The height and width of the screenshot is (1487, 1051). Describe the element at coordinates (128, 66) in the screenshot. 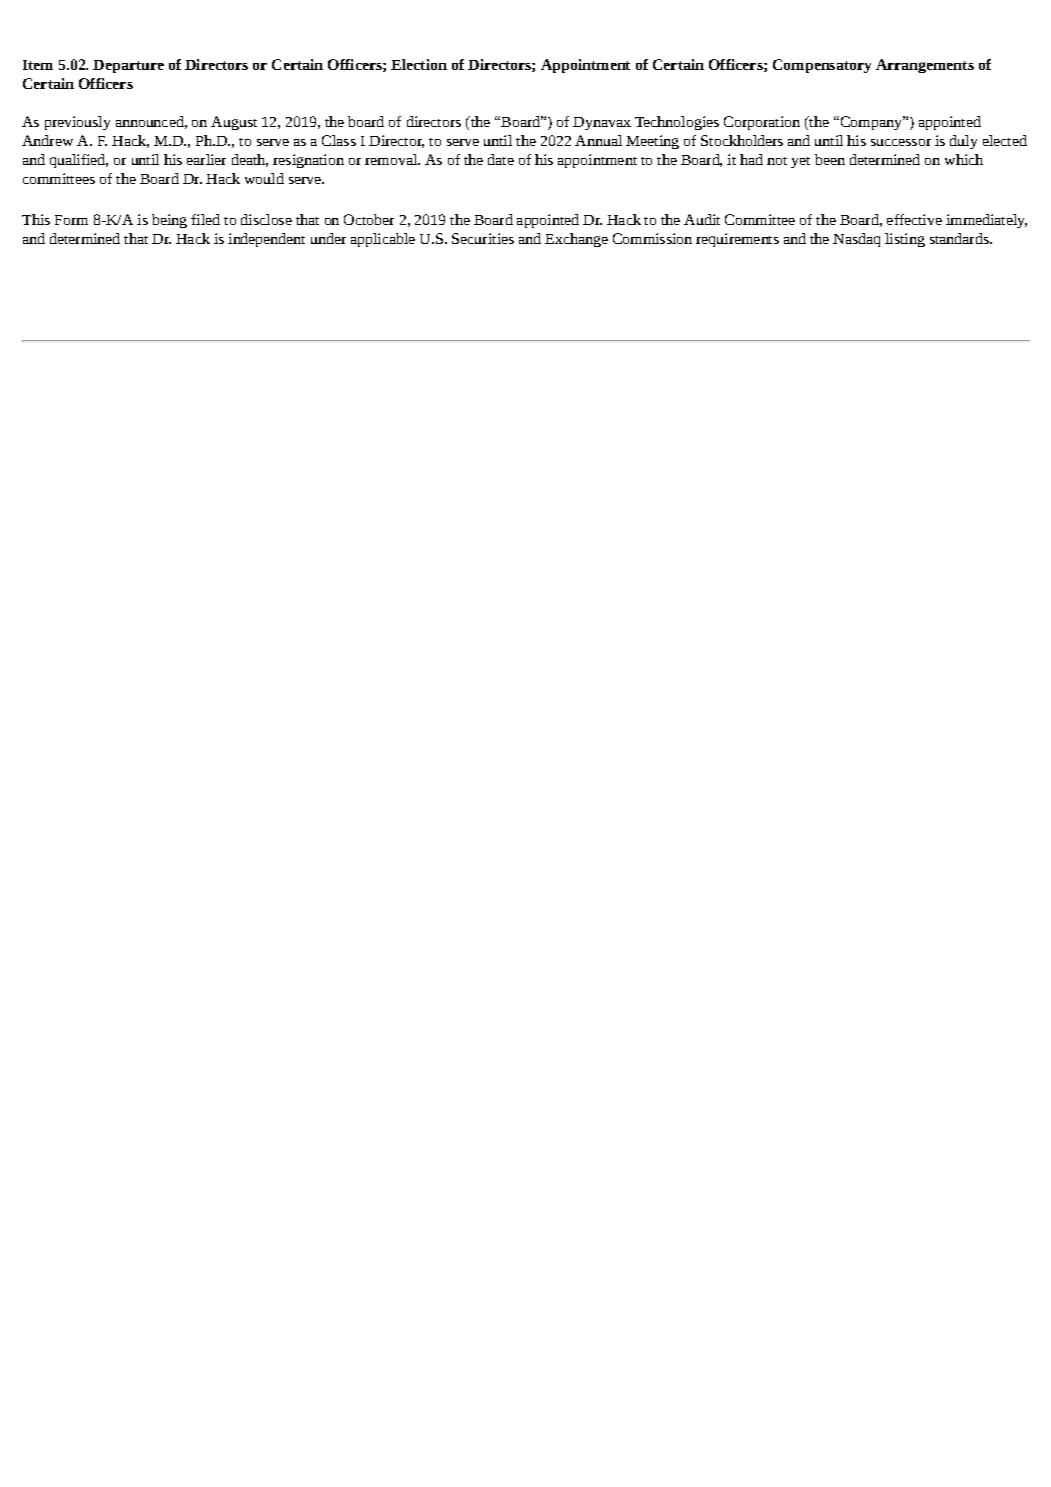

I see `Departure` at that location.
